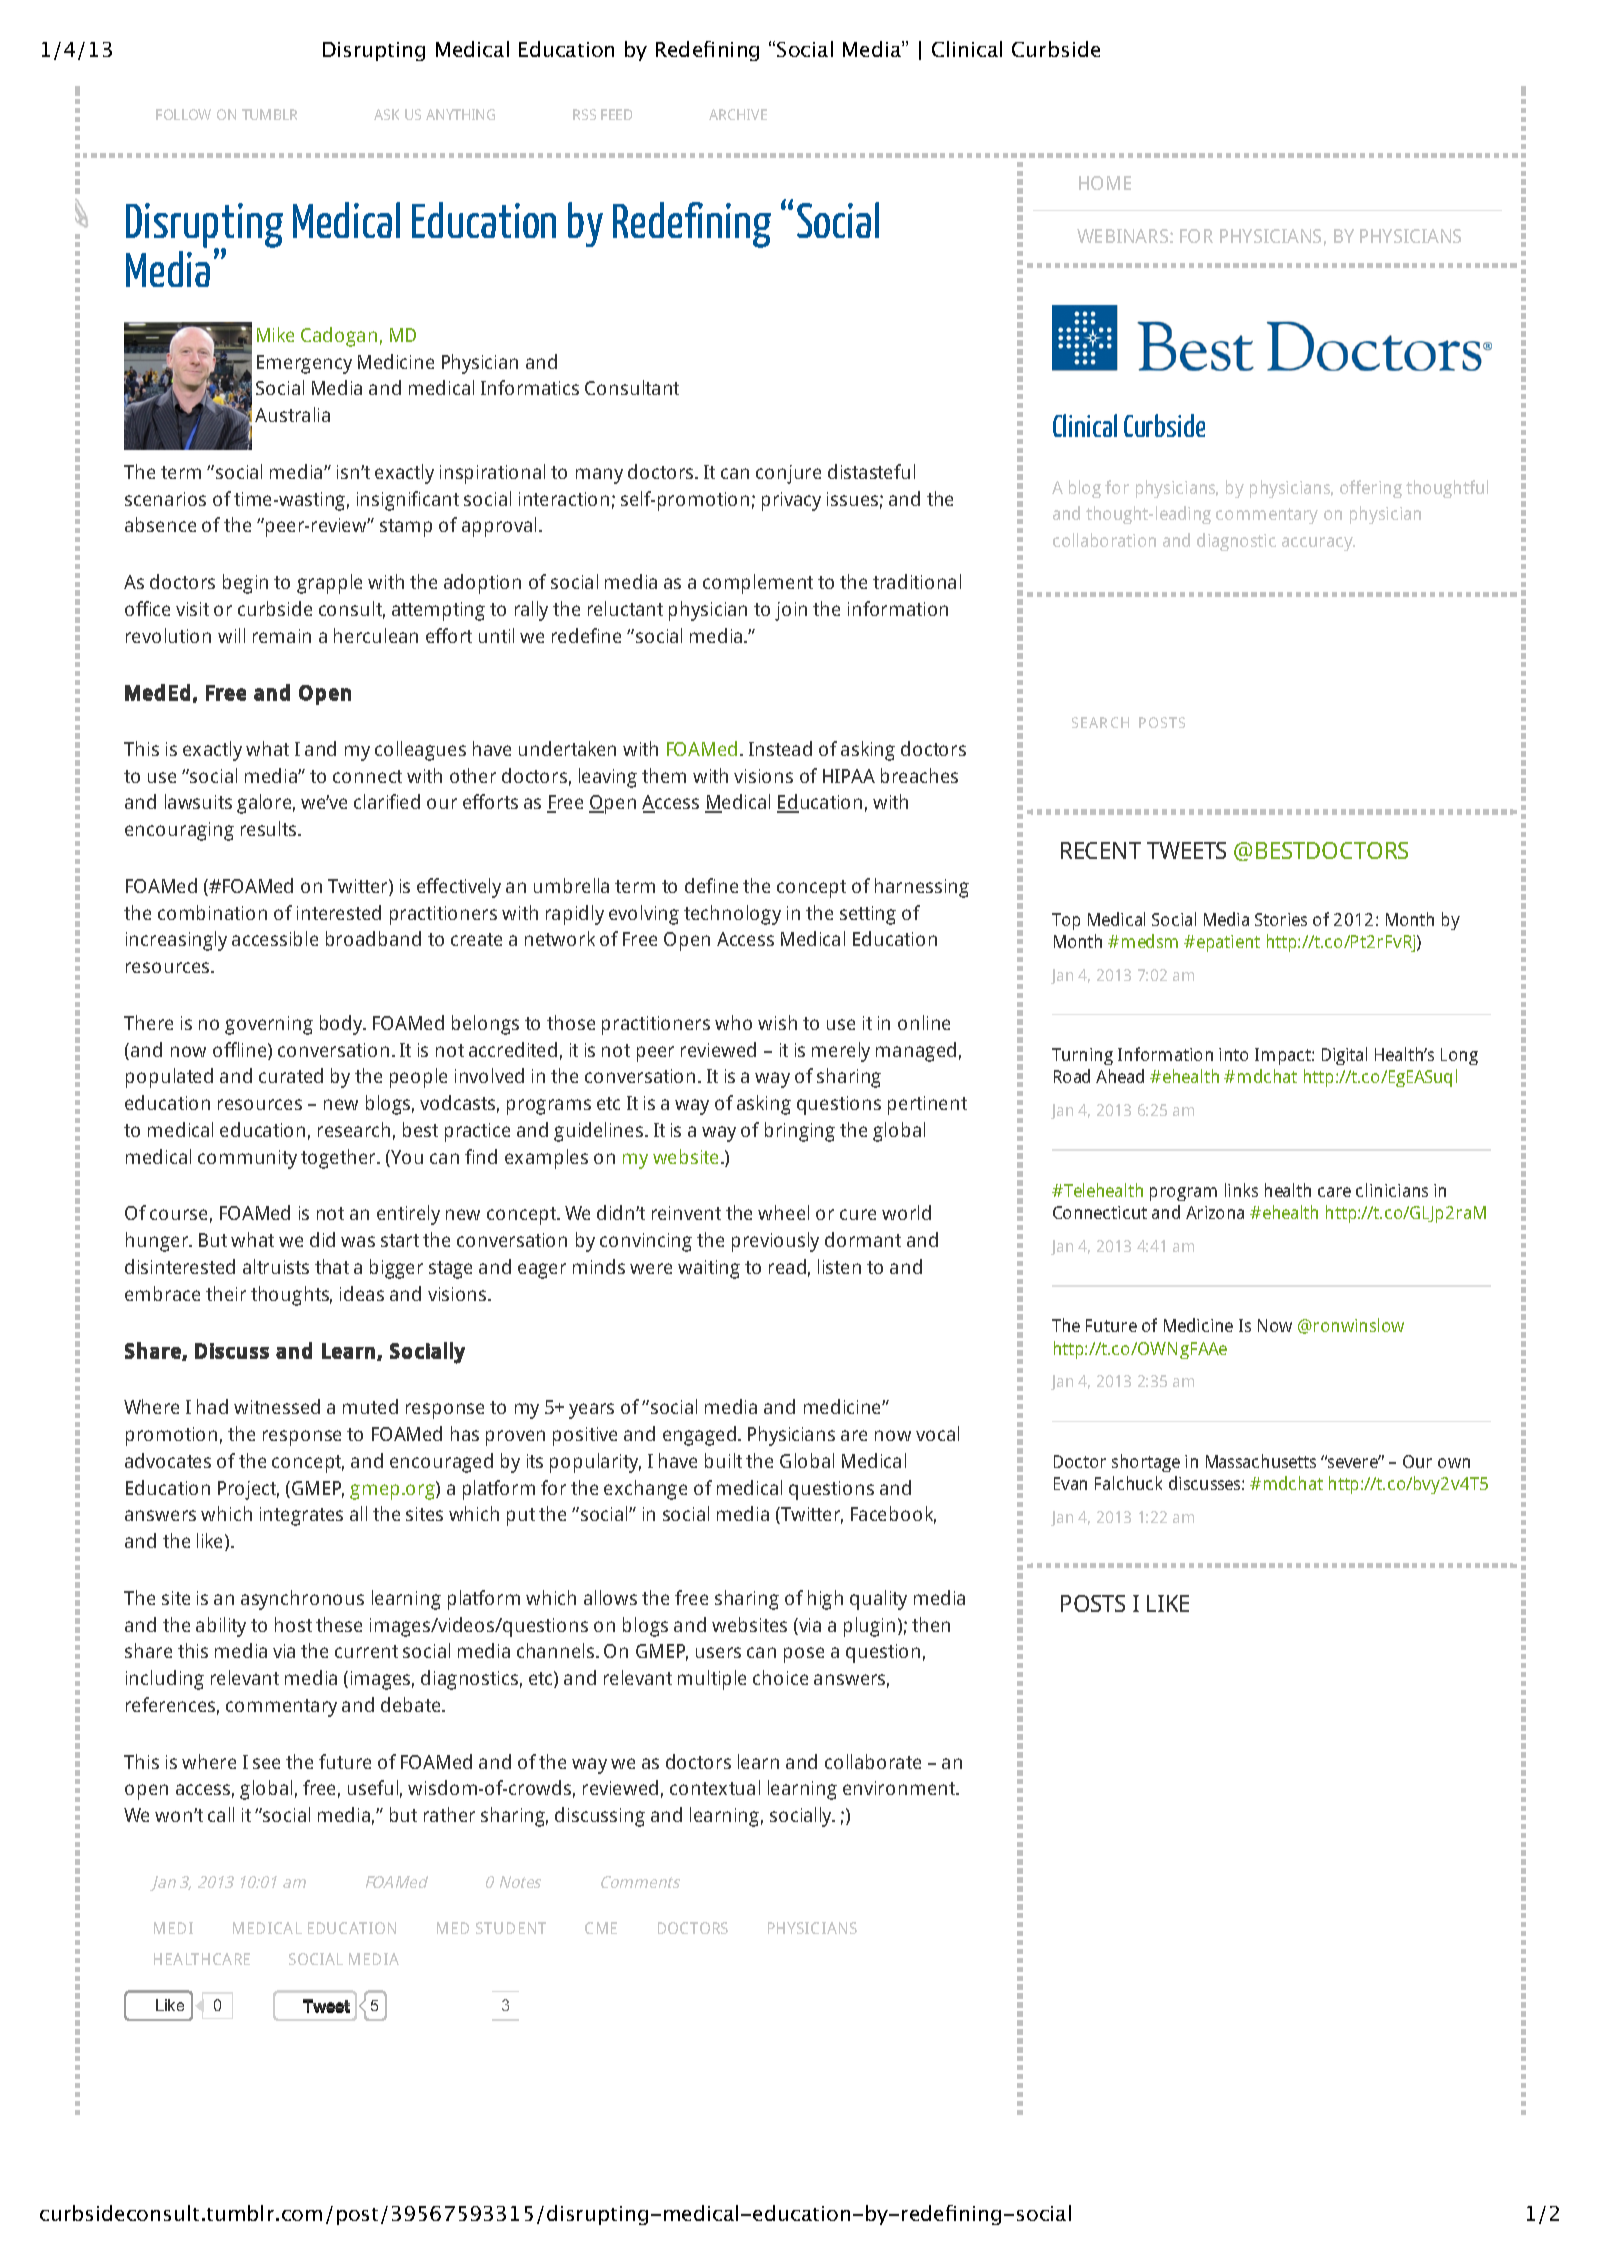 This screenshot has height=2266, width=1601. I want to click on environment, so click(900, 1788).
